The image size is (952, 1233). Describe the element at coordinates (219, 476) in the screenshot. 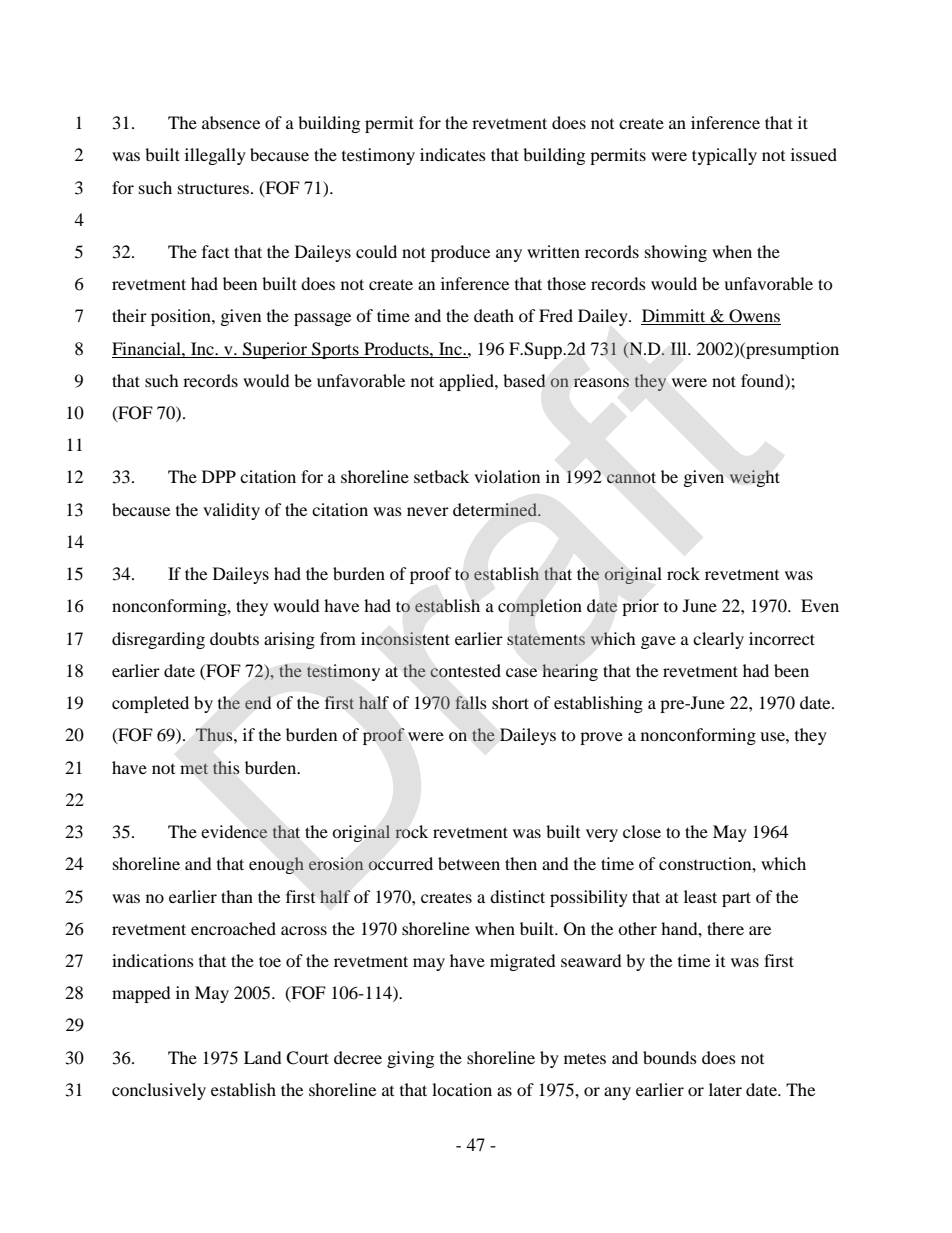

I see `DPP` at that location.
